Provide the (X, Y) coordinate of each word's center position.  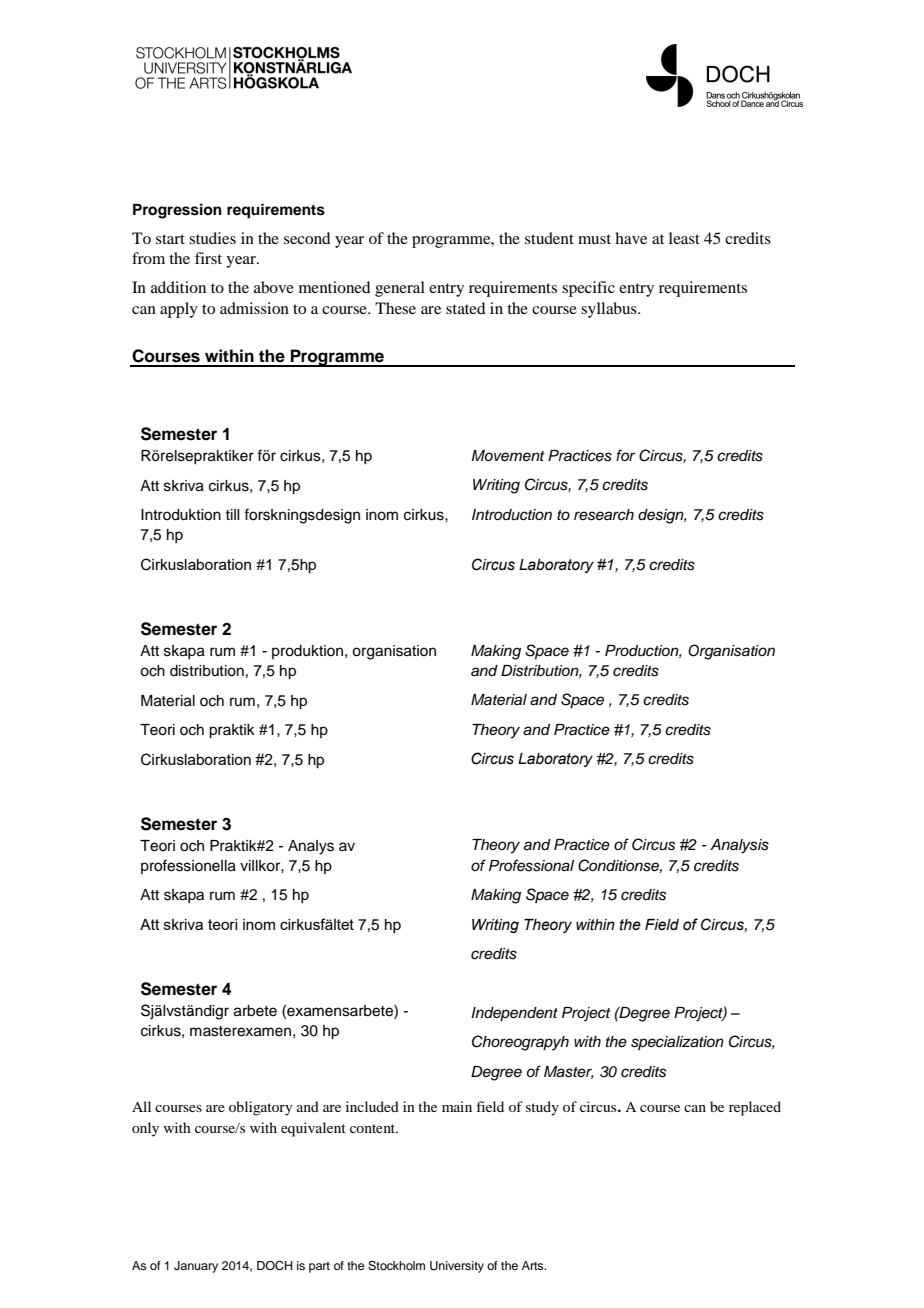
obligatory (260, 1108)
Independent (514, 1014)
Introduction (512, 515)
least (684, 238)
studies (212, 238)
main (457, 1106)
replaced (755, 1108)
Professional (531, 865)
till (232, 514)
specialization (677, 1043)
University (457, 1267)
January (196, 1267)
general (400, 289)
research (604, 515)
